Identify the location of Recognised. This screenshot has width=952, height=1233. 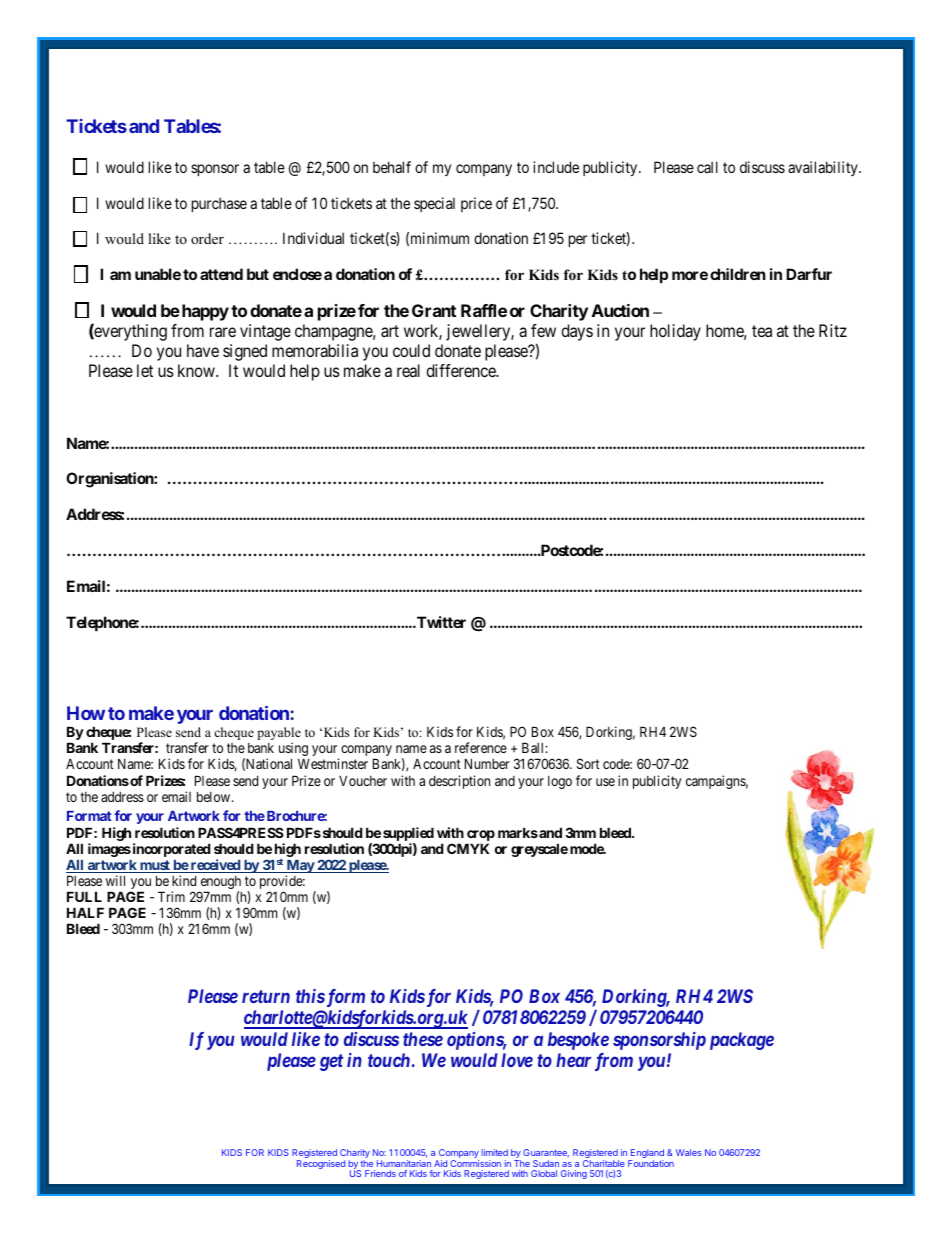
(321, 1164).
